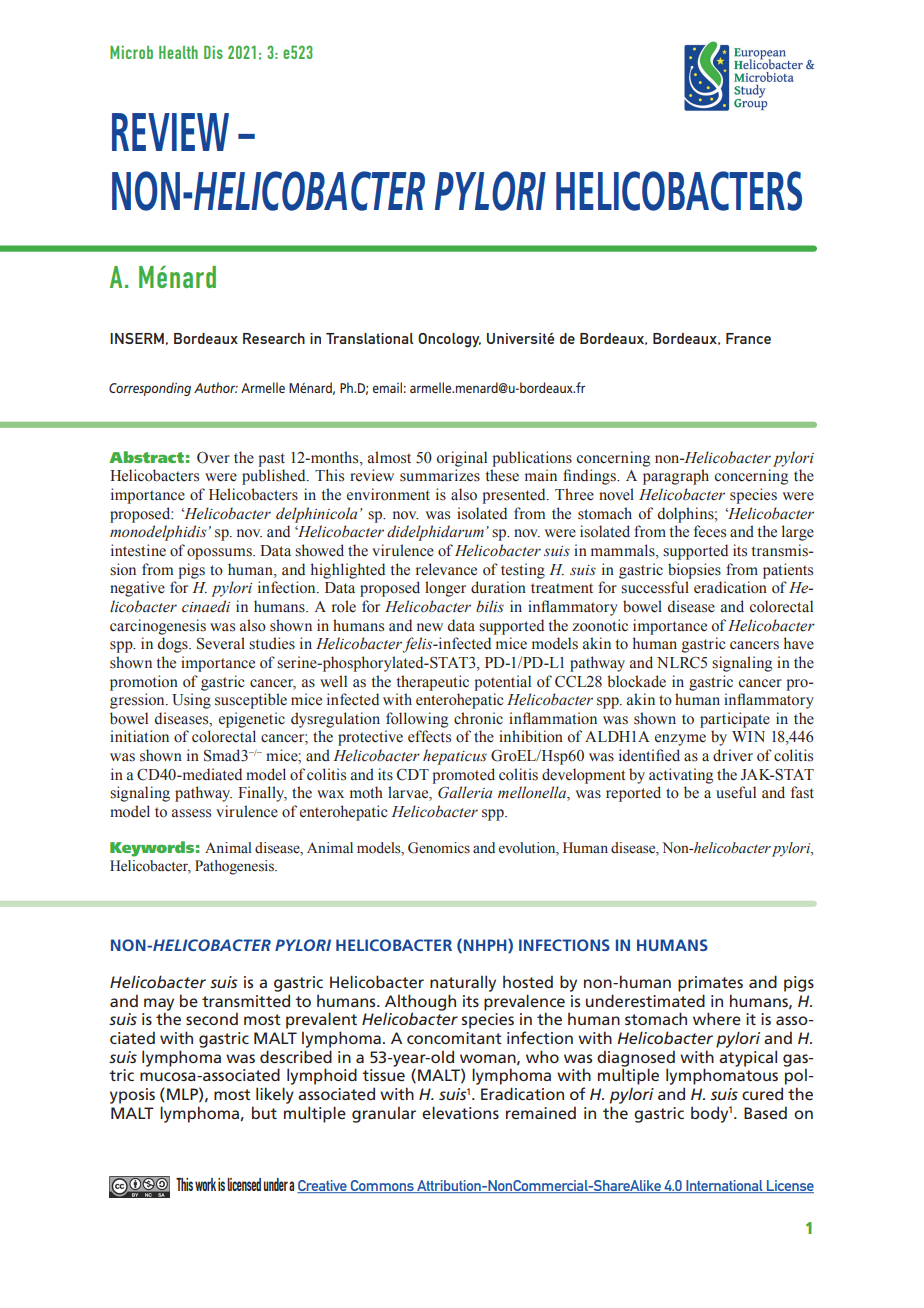 The width and height of the document is (924, 1308). I want to click on Health, so click(178, 52).
